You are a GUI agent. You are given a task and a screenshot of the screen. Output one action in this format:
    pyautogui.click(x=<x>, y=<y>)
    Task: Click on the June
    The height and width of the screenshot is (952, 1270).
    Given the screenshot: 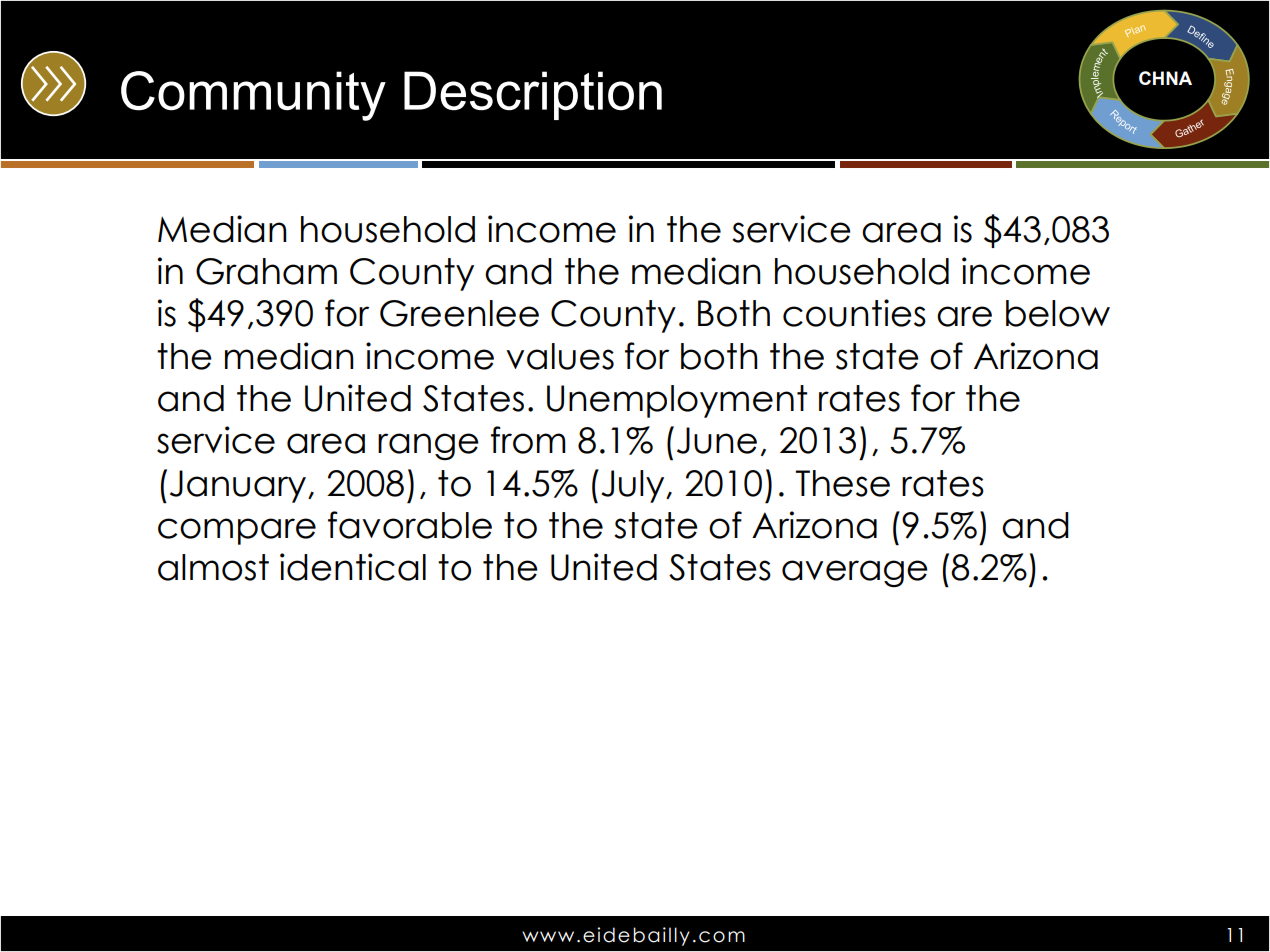 What is the action you would take?
    pyautogui.click(x=717, y=440)
